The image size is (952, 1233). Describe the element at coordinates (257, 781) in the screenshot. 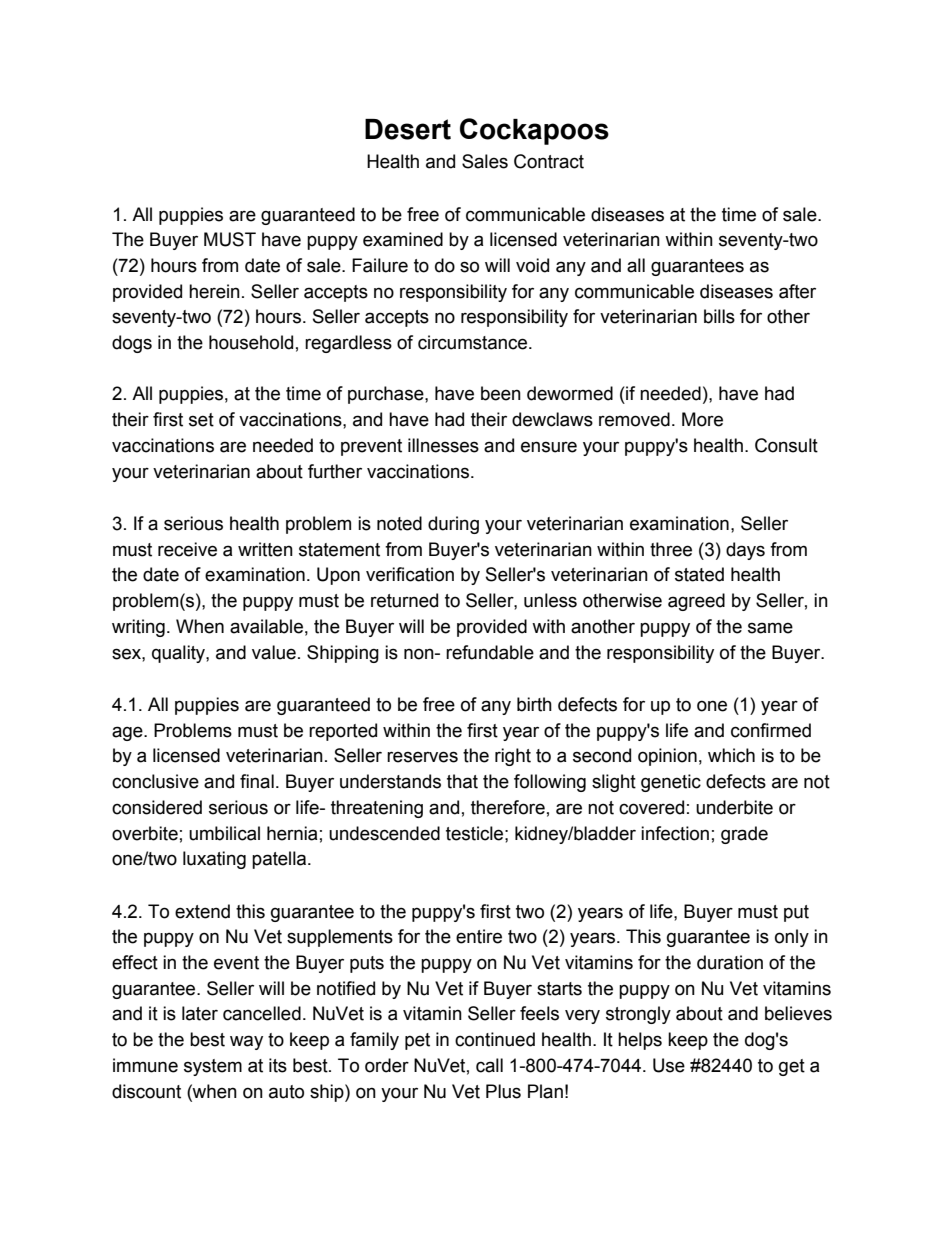

I see `final` at that location.
